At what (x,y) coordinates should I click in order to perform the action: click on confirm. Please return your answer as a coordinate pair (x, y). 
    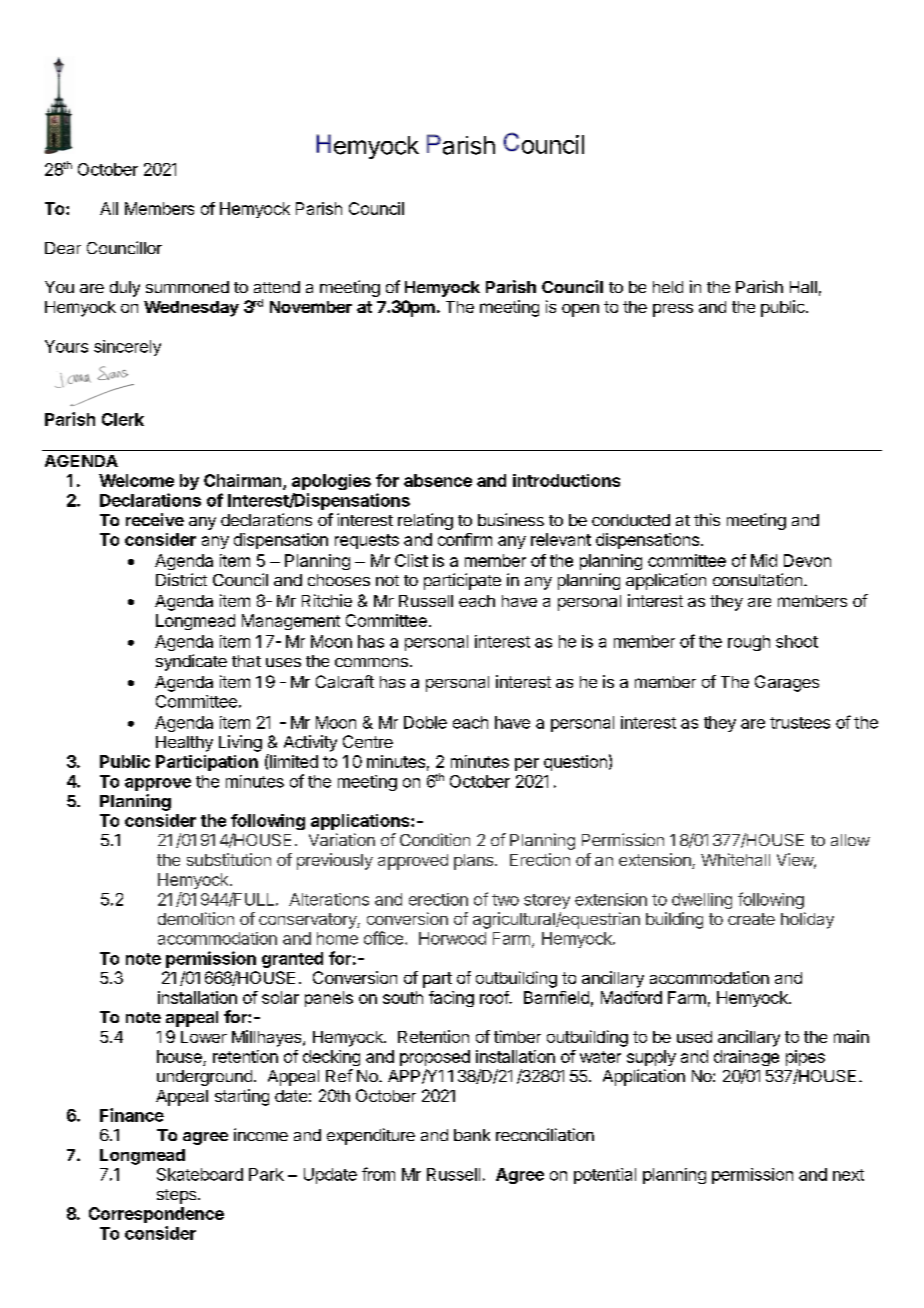
    Looking at the image, I should click on (465, 539).
